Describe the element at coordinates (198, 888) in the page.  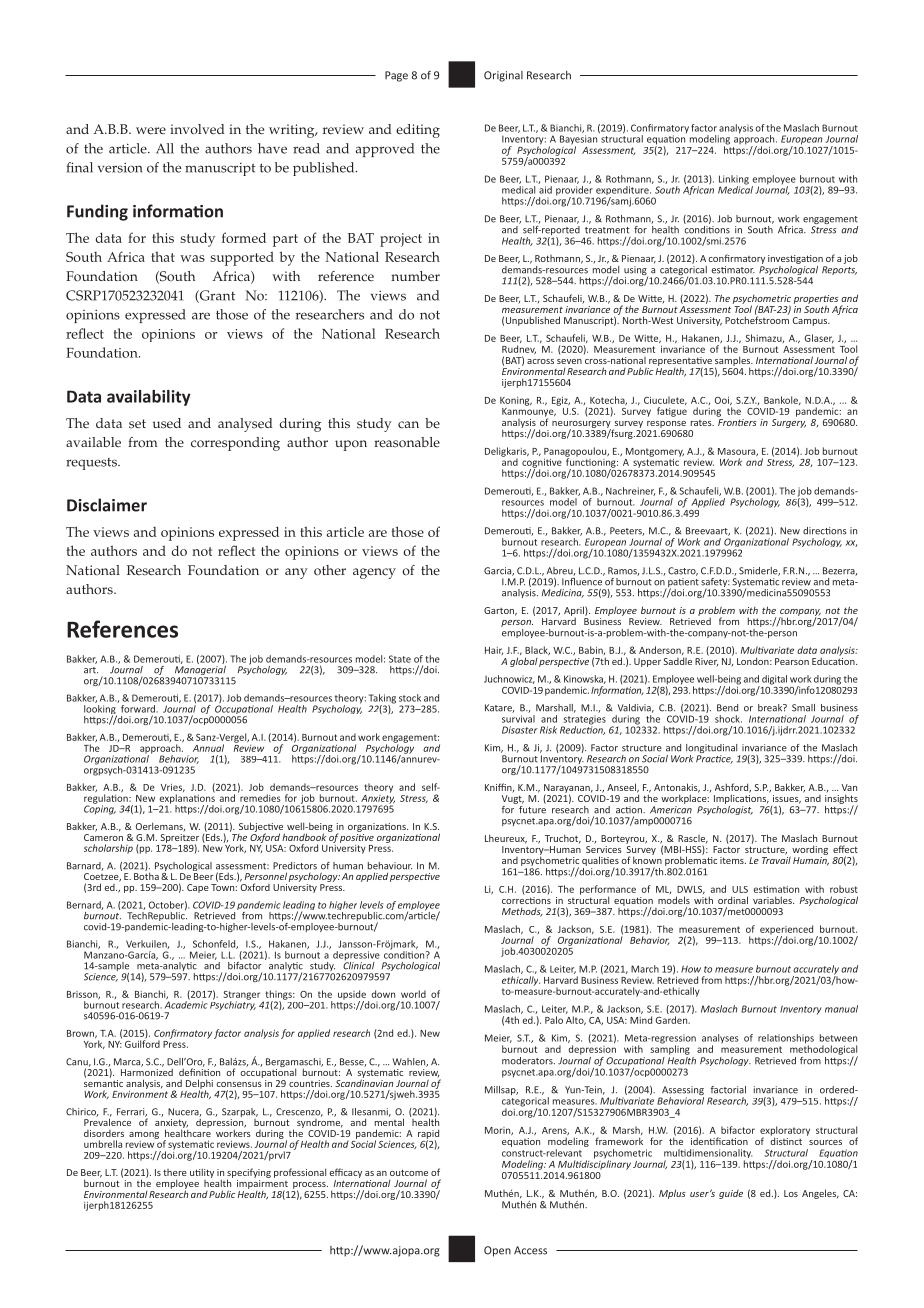
I see `Cape` at that location.
